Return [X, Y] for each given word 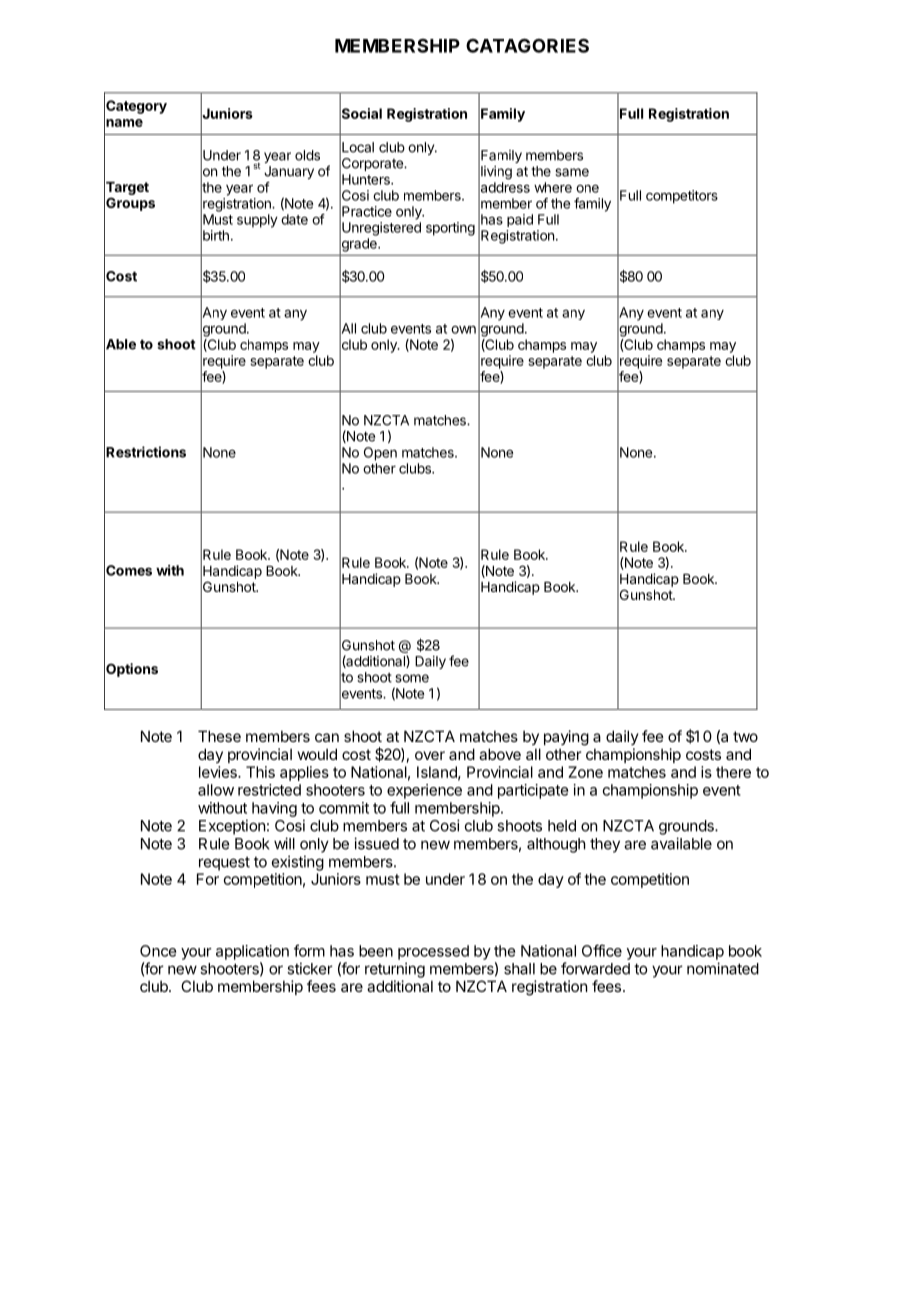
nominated [723, 968]
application [252, 952]
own [463, 330]
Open [380, 454]
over [430, 755]
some [412, 678]
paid [520, 220]
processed [433, 952]
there [733, 772]
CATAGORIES [527, 45]
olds [307, 155]
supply [257, 221]
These [219, 736]
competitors [682, 197]
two [745, 736]
